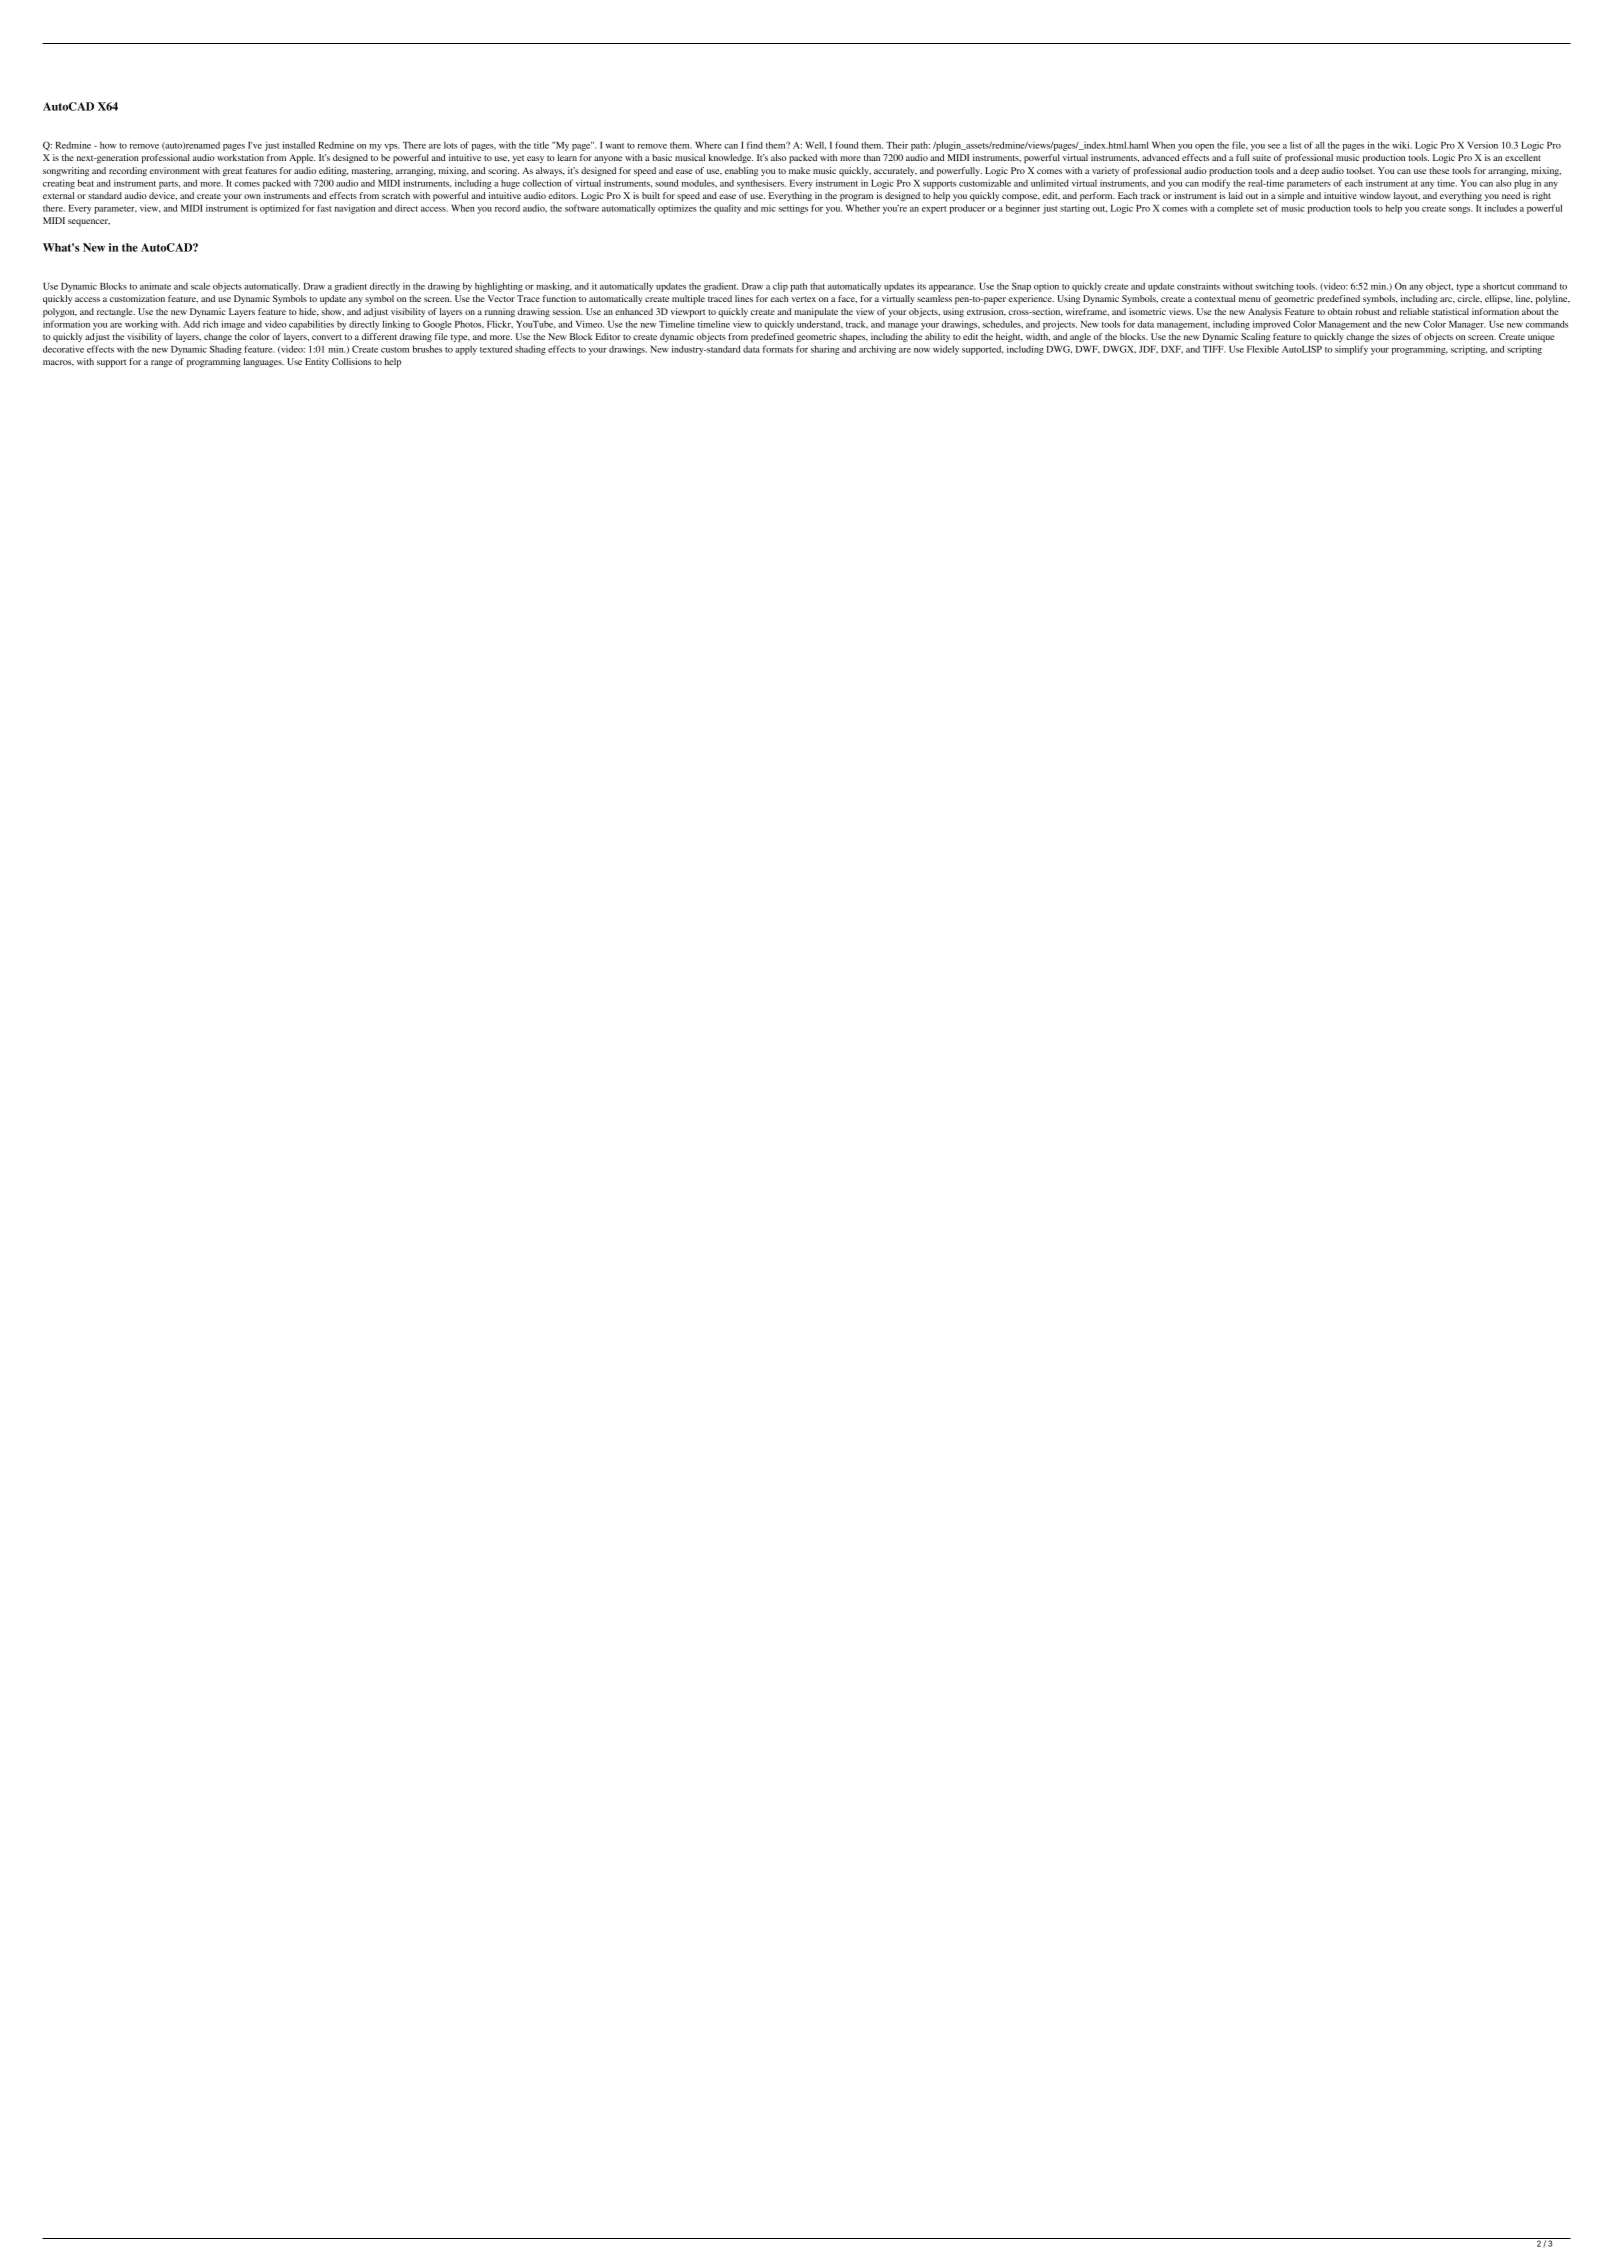  Describe the element at coordinates (815, 145) in the page. I see `Well` at that location.
